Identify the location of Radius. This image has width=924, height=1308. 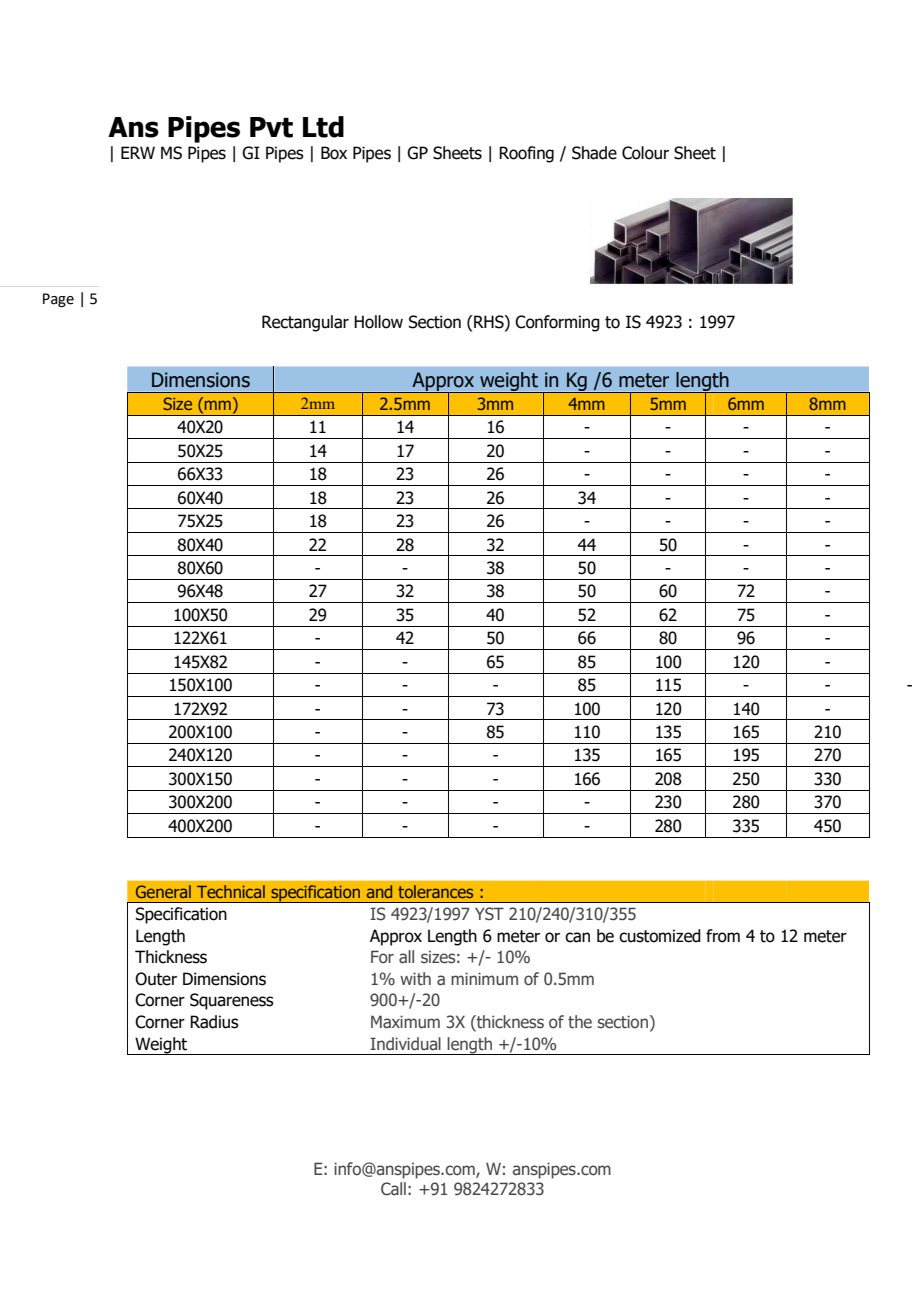
(214, 1022).
